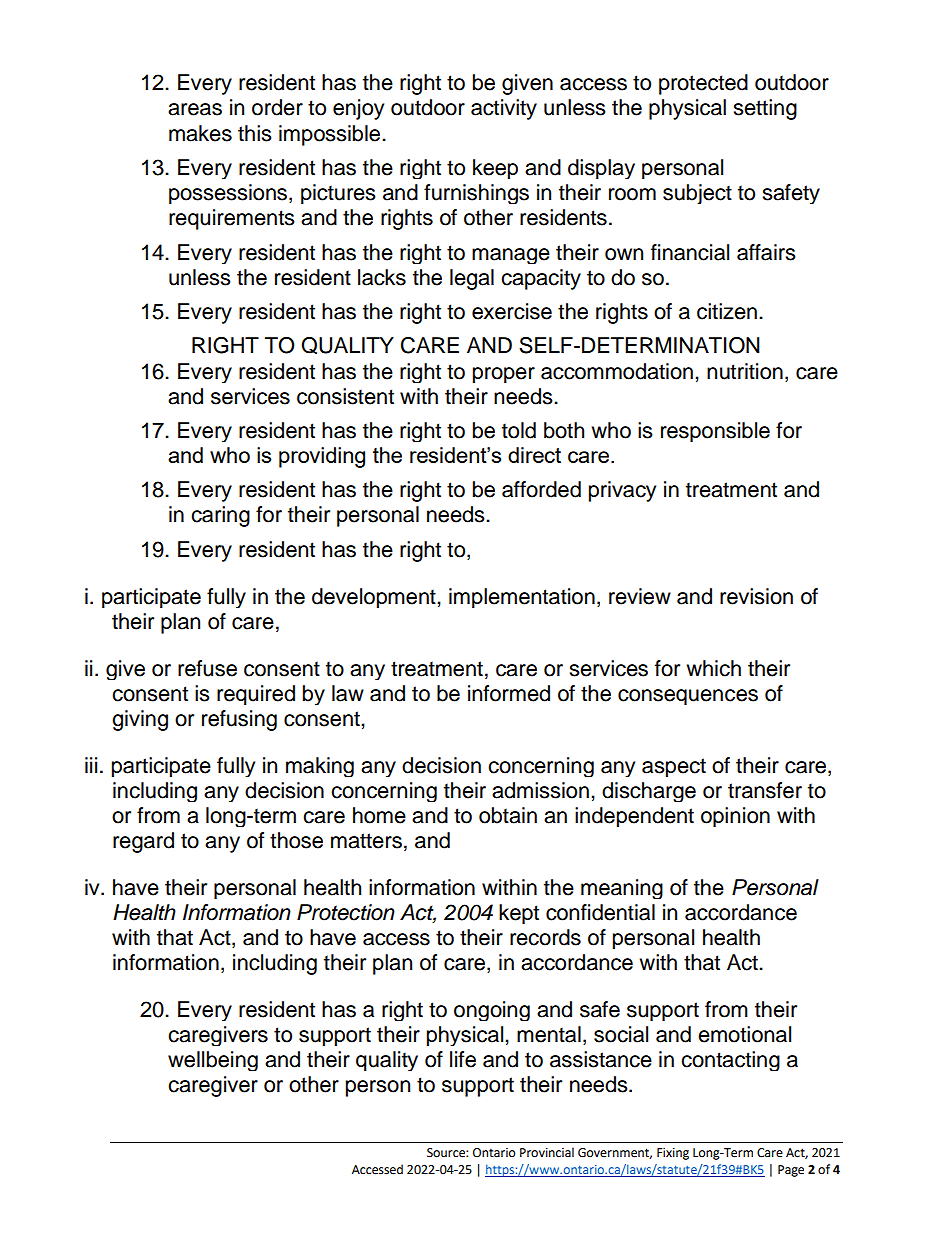 The height and width of the screenshot is (1233, 952). What do you see at coordinates (504, 375) in the screenshot?
I see `proper` at bounding box center [504, 375].
